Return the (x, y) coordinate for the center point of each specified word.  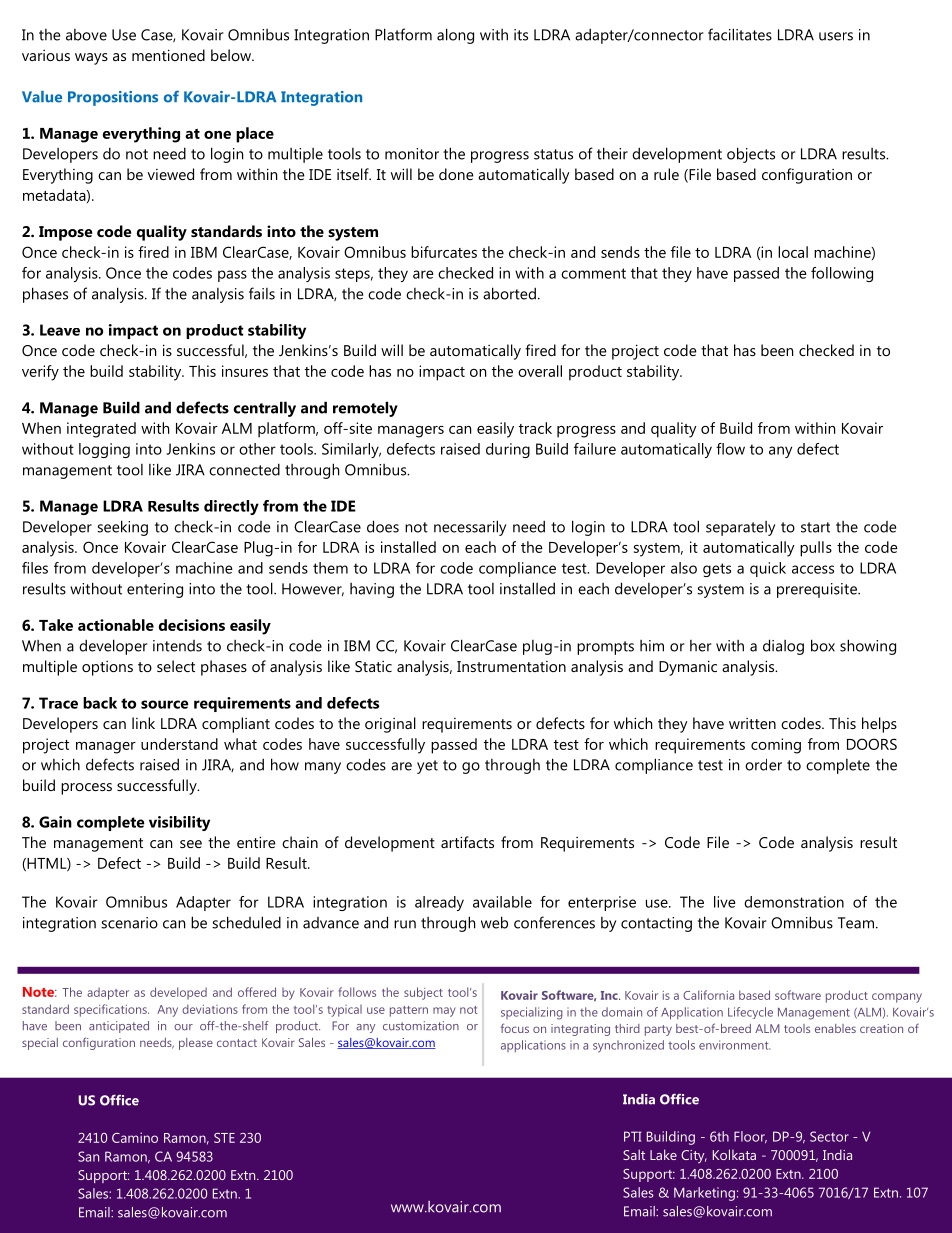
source (165, 704)
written (752, 723)
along (455, 36)
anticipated (119, 1027)
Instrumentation (511, 666)
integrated (101, 430)
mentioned (168, 55)
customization (421, 1026)
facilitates (740, 34)
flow (730, 449)
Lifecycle (750, 1013)
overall (540, 371)
